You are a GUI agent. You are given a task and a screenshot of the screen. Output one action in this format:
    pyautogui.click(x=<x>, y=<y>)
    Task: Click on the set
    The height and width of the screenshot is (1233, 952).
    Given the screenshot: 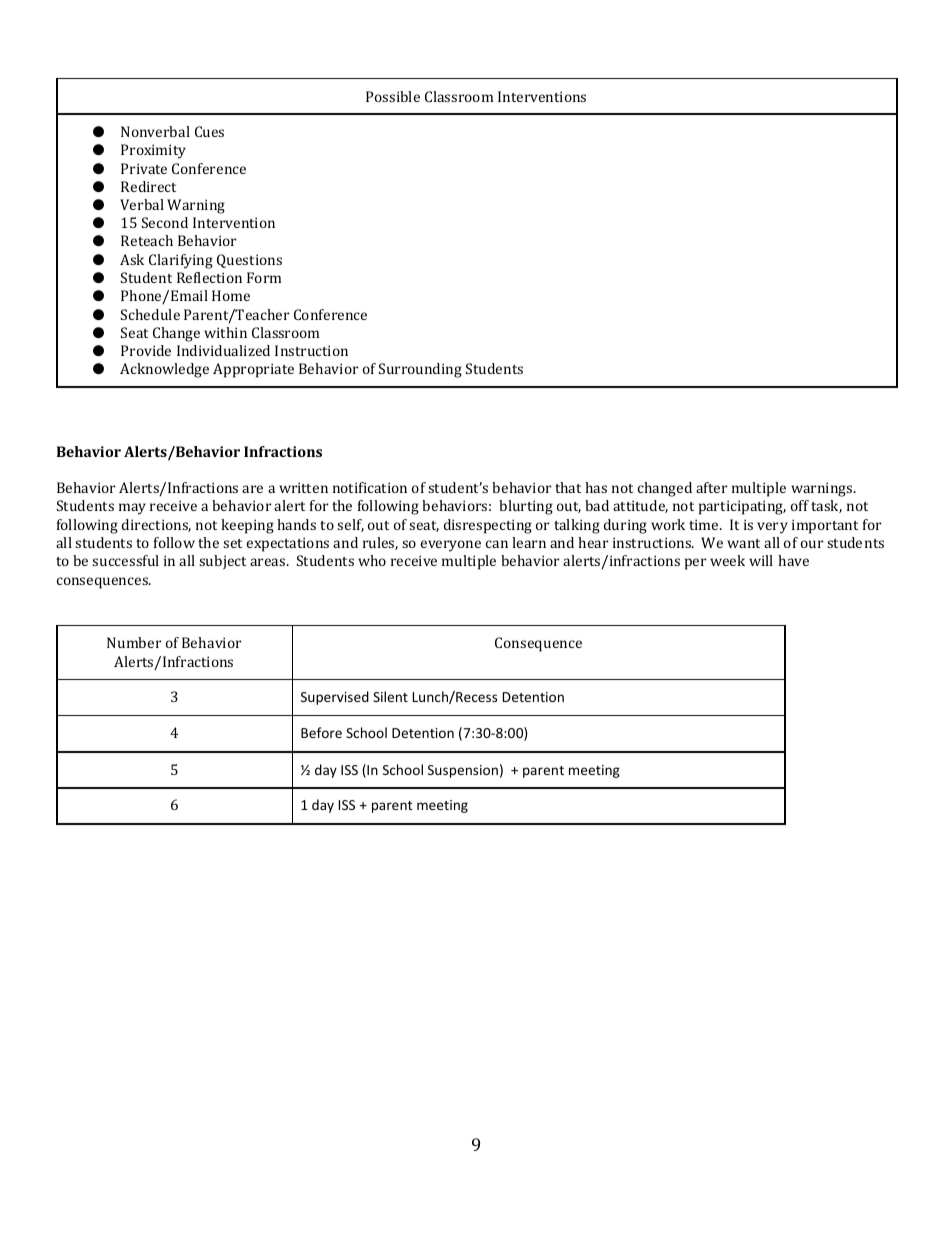 What is the action you would take?
    pyautogui.click(x=232, y=543)
